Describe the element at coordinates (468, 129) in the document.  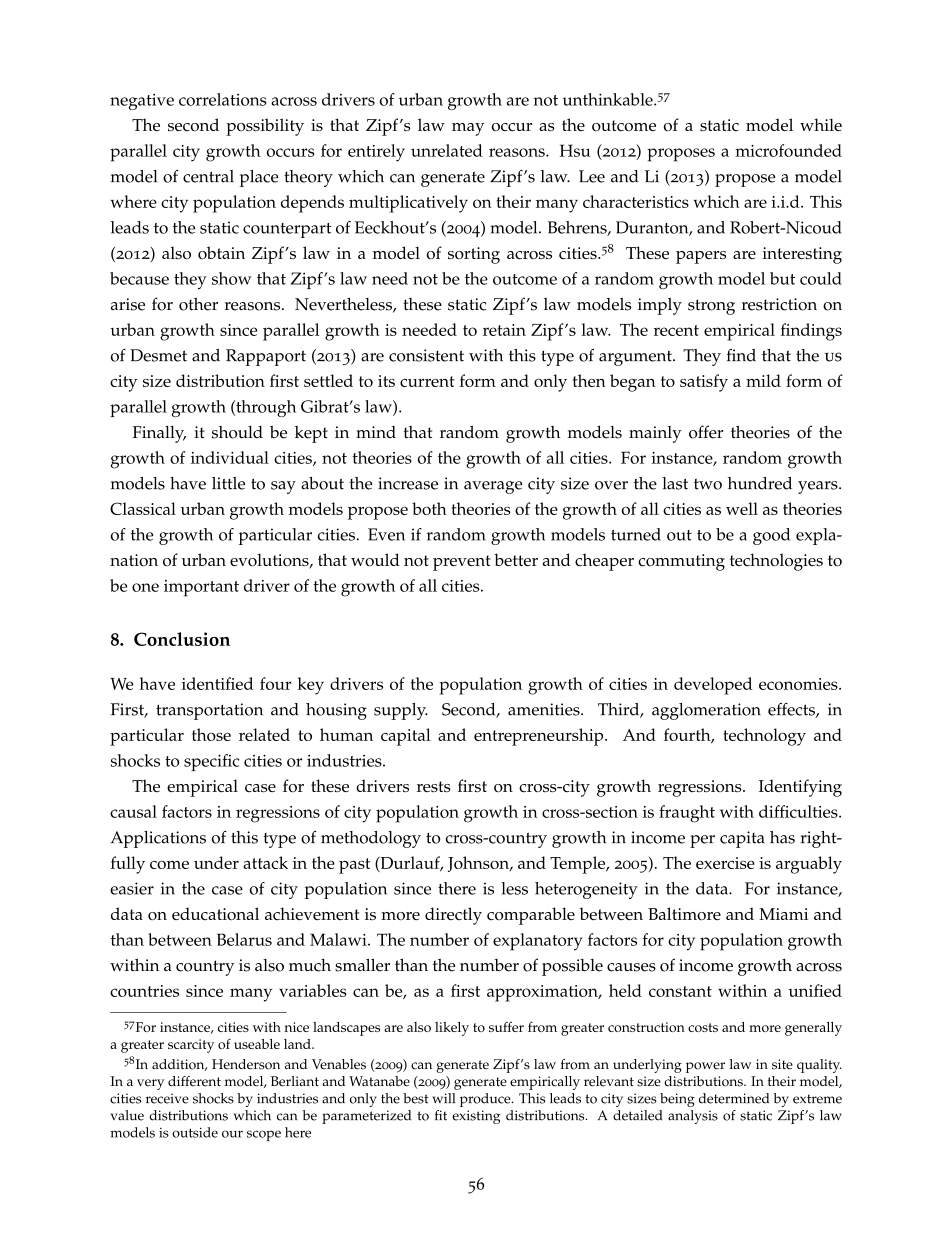
I see `may` at that location.
